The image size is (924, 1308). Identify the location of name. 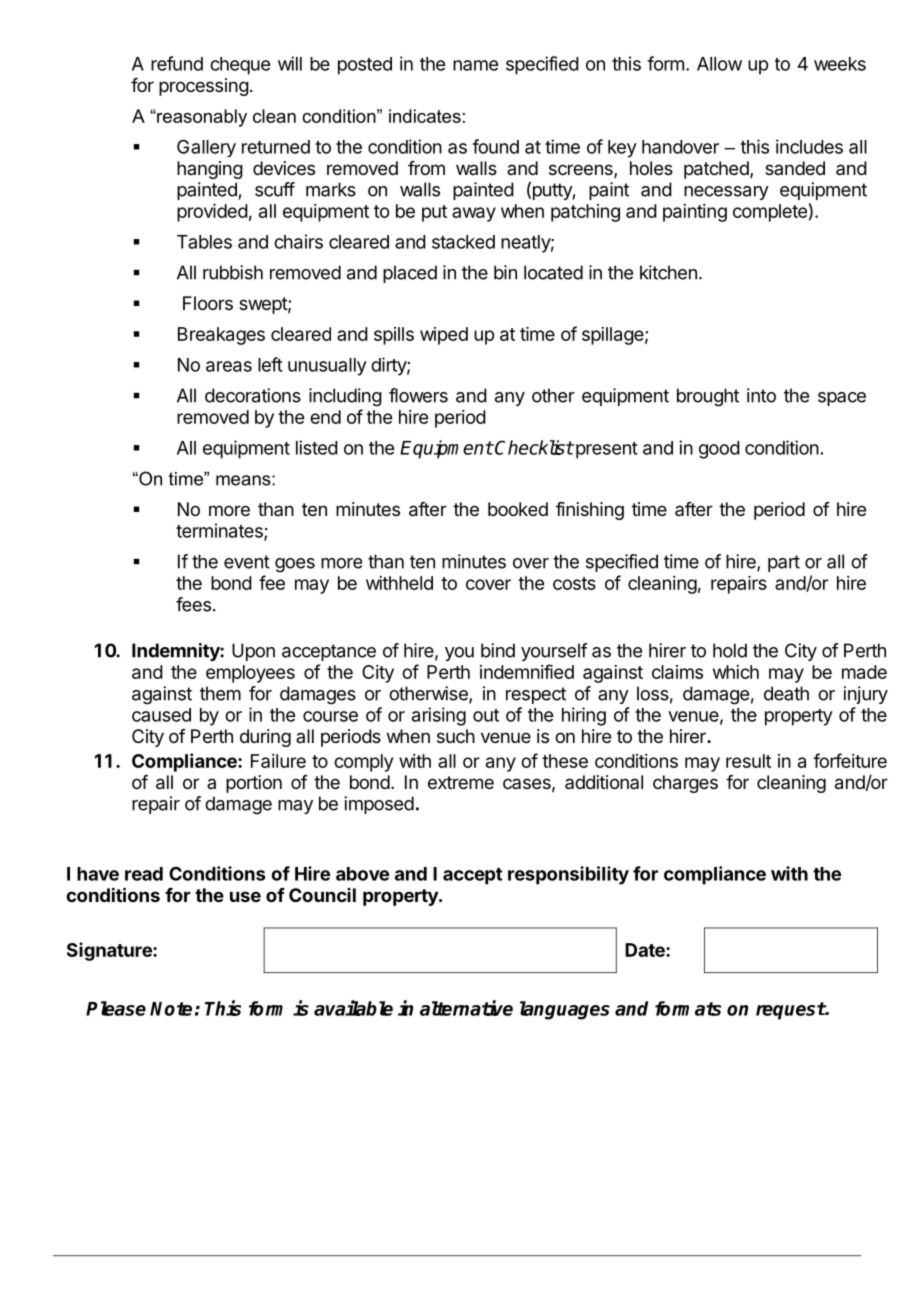
(475, 65).
